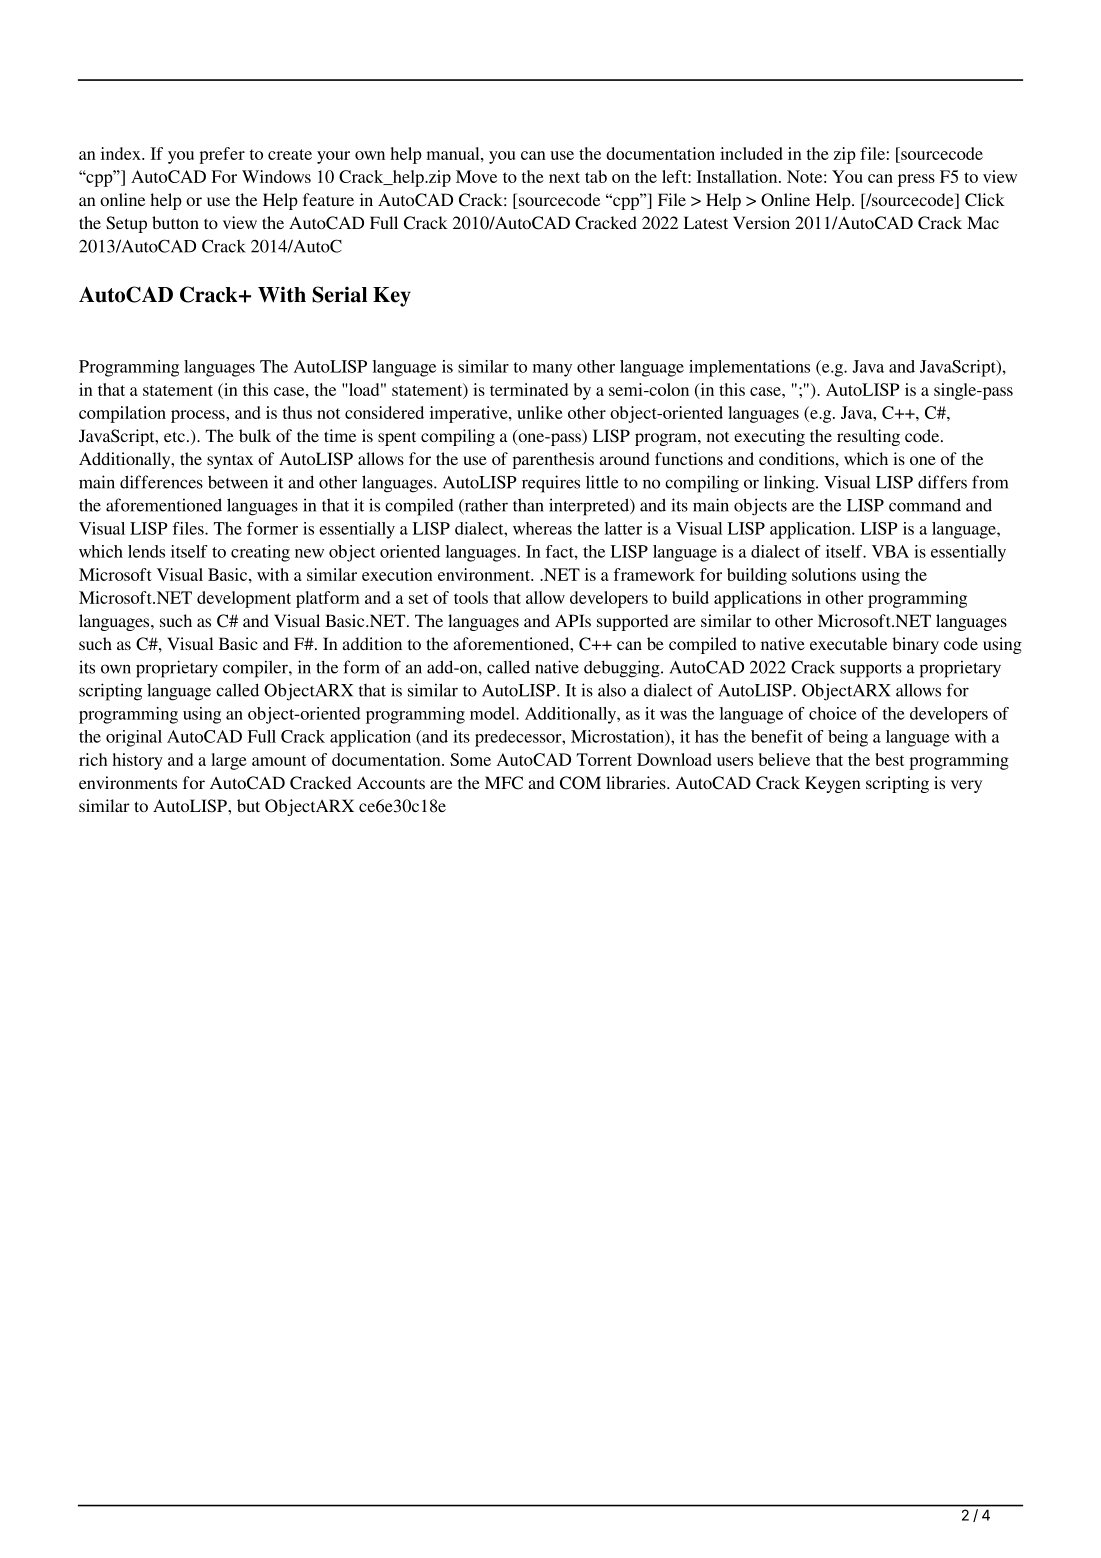  Describe the element at coordinates (504, 783) in the screenshot. I see `MFC` at that location.
